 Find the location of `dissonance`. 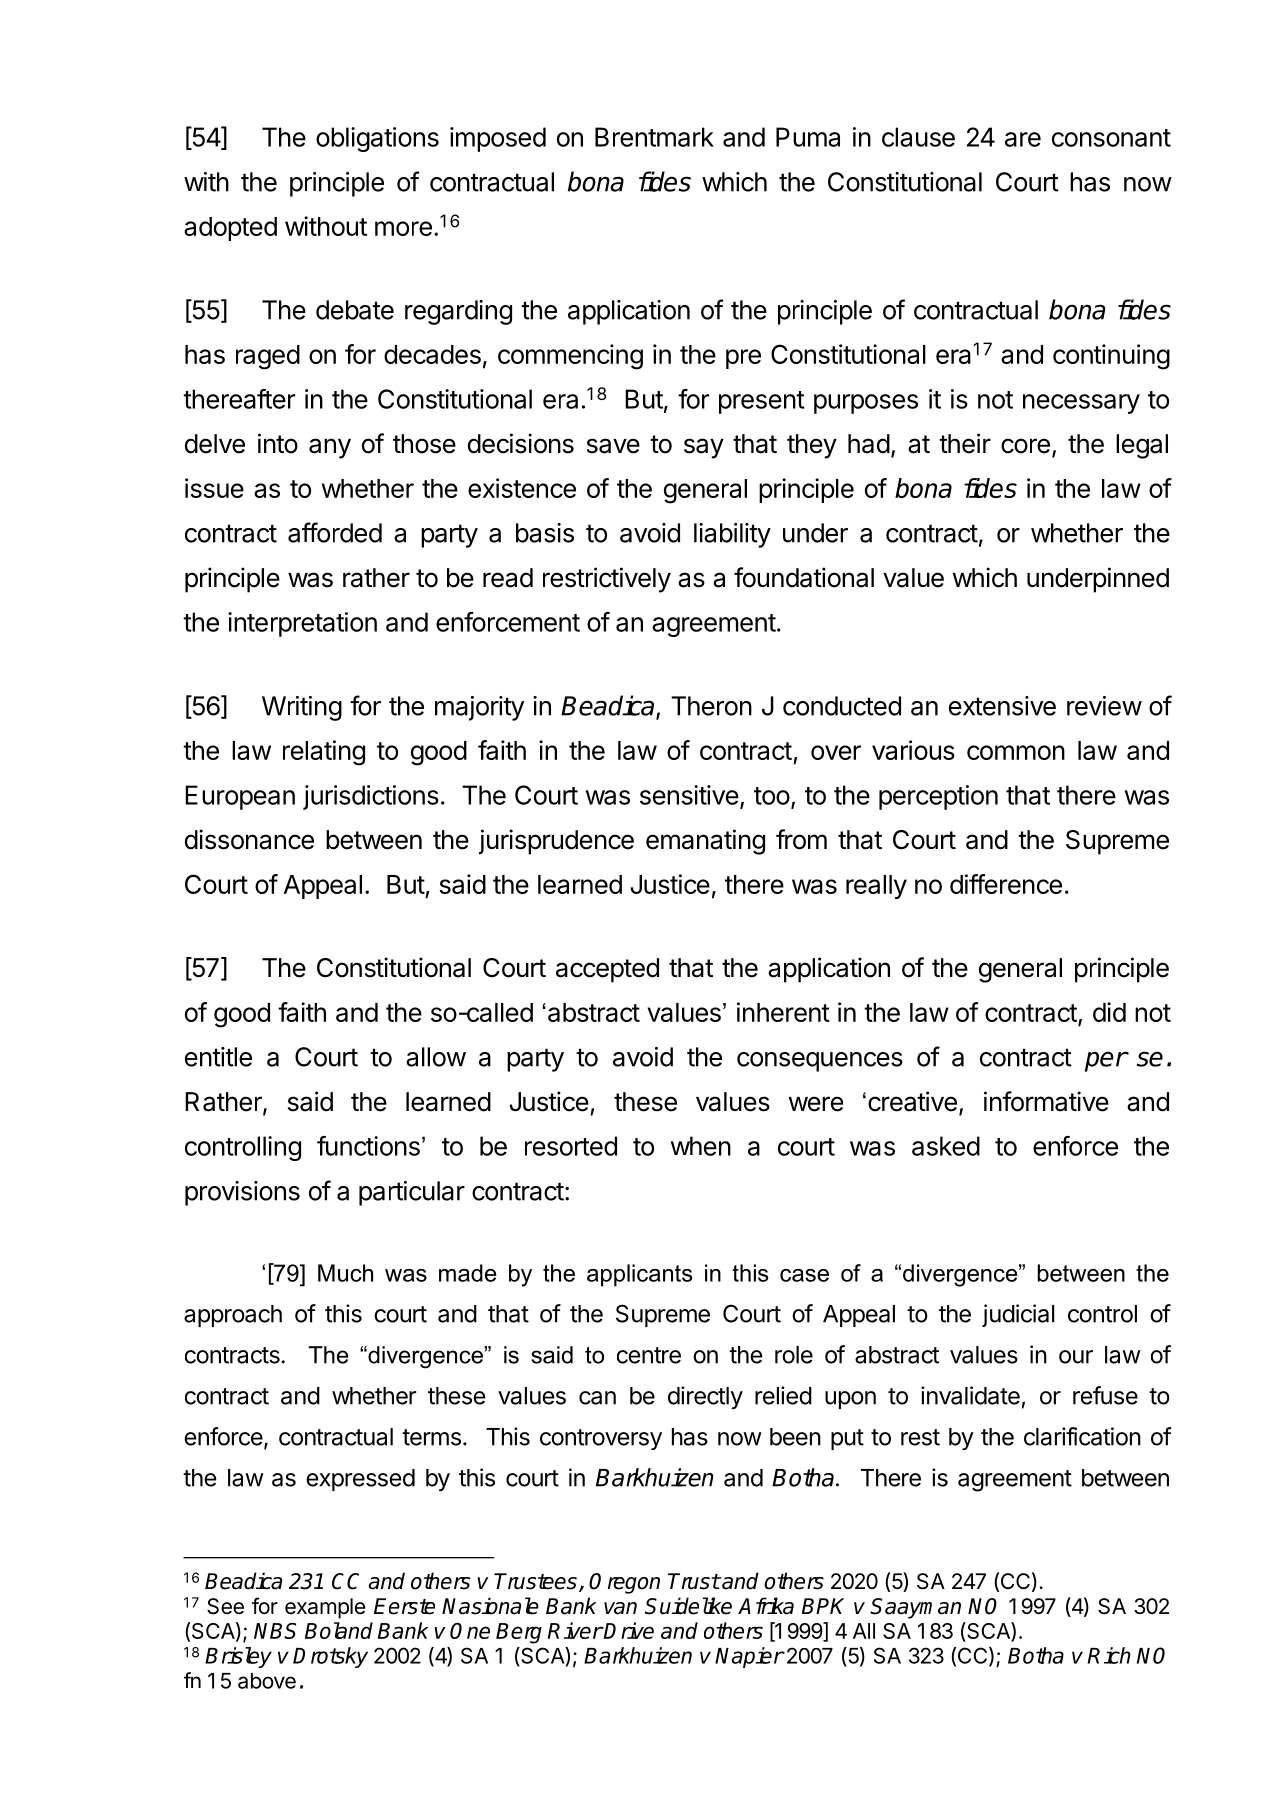

dissonance is located at coordinates (249, 839).
